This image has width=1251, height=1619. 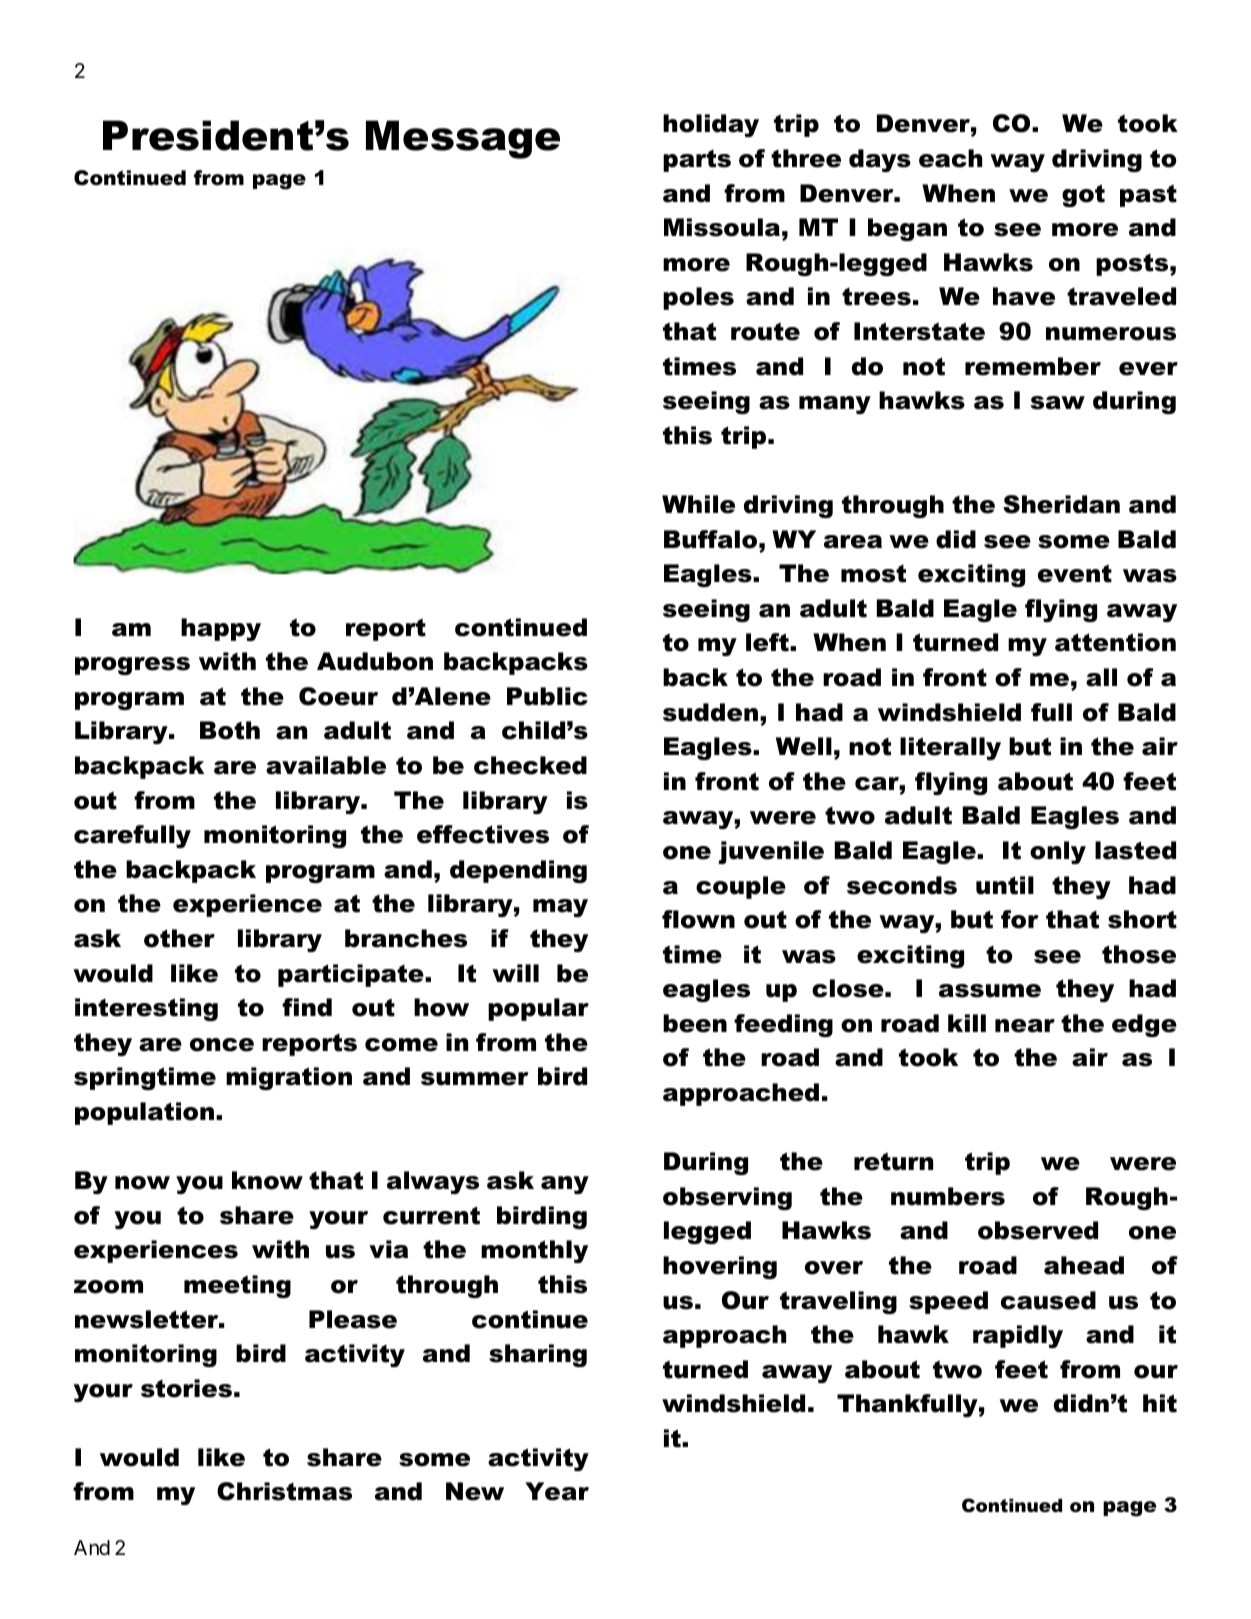 I want to click on only, so click(x=1058, y=852).
